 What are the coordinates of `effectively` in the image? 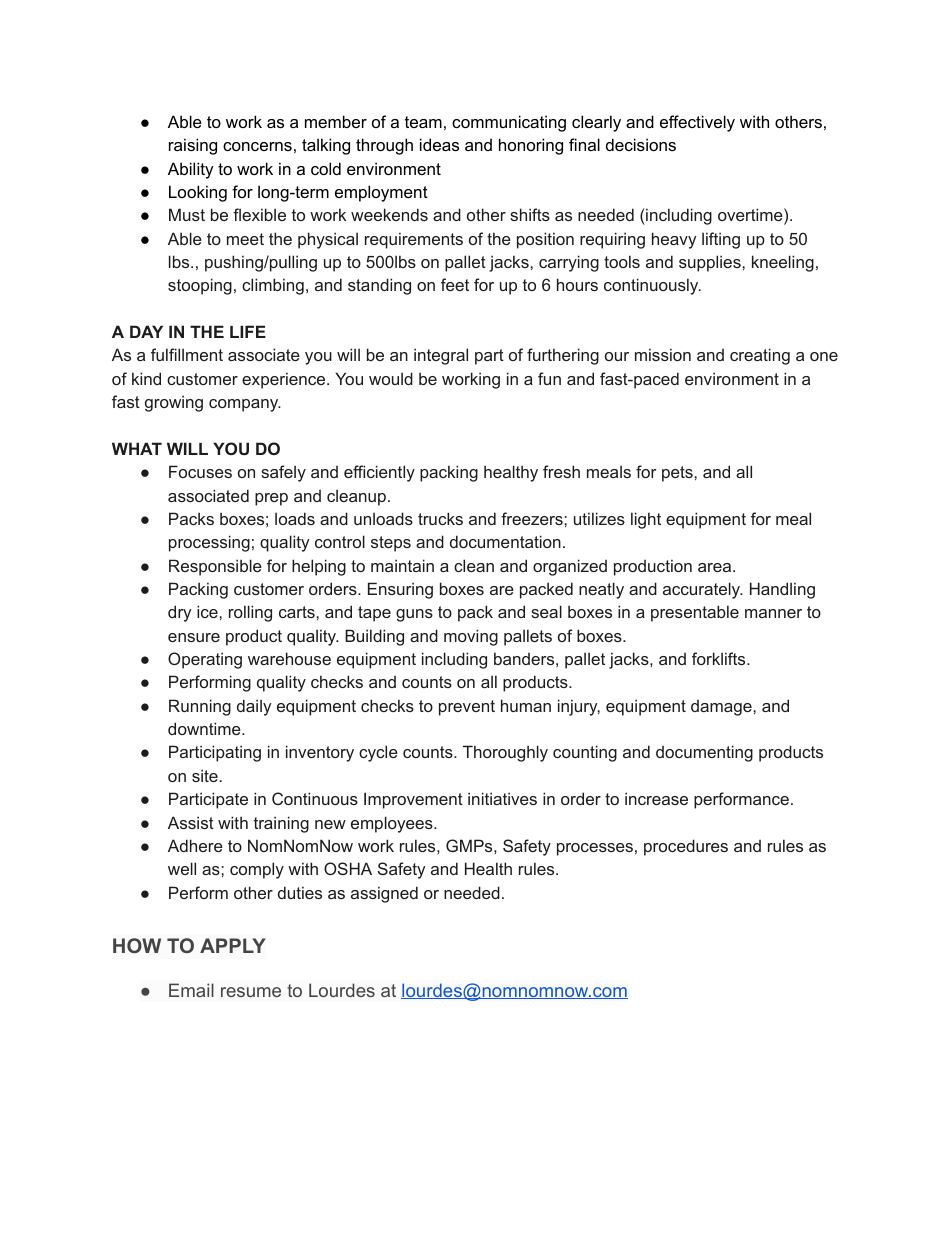 It's located at (697, 123).
